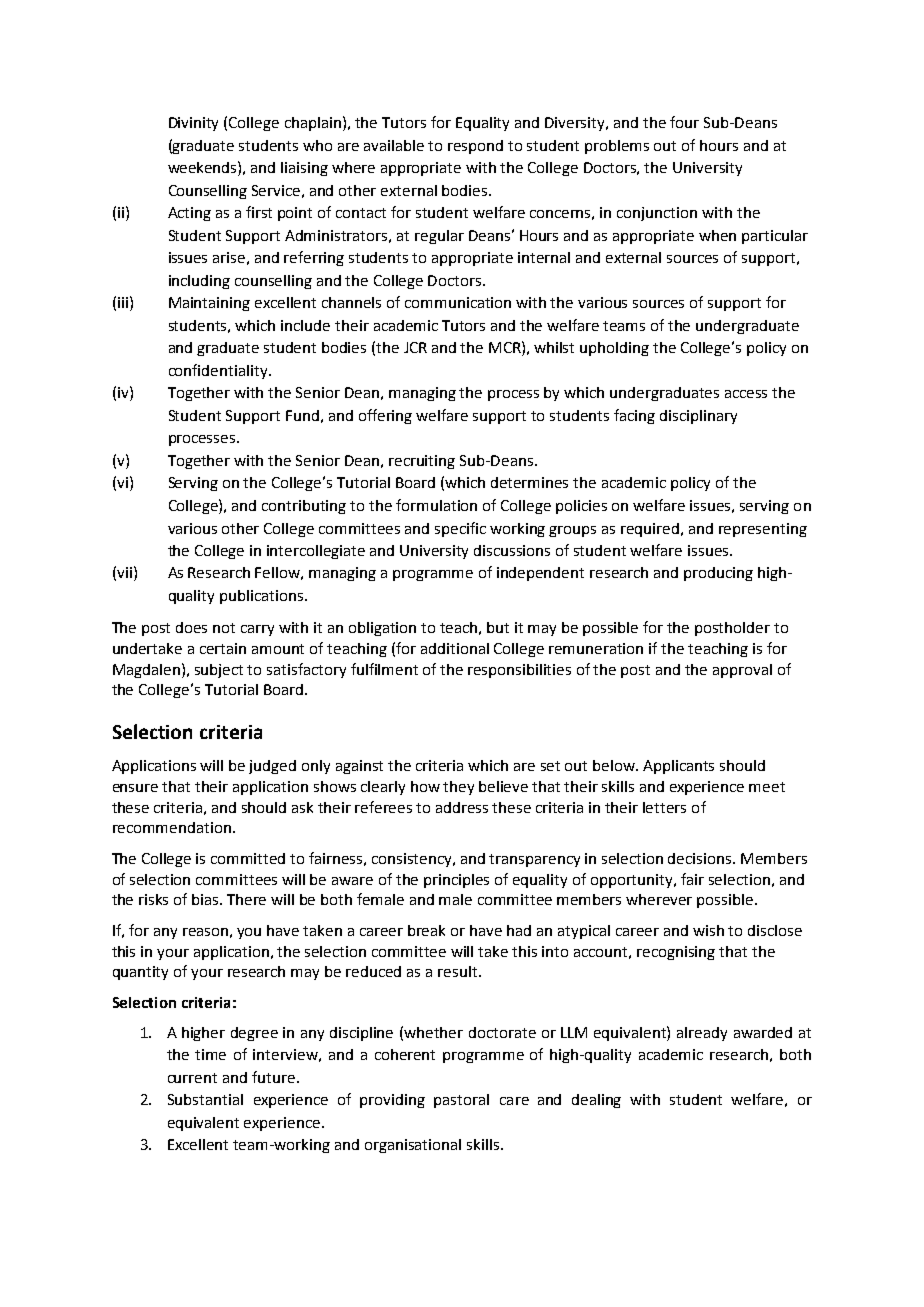 This document has height=1307, width=924. I want to click on Substantial, so click(205, 1099).
